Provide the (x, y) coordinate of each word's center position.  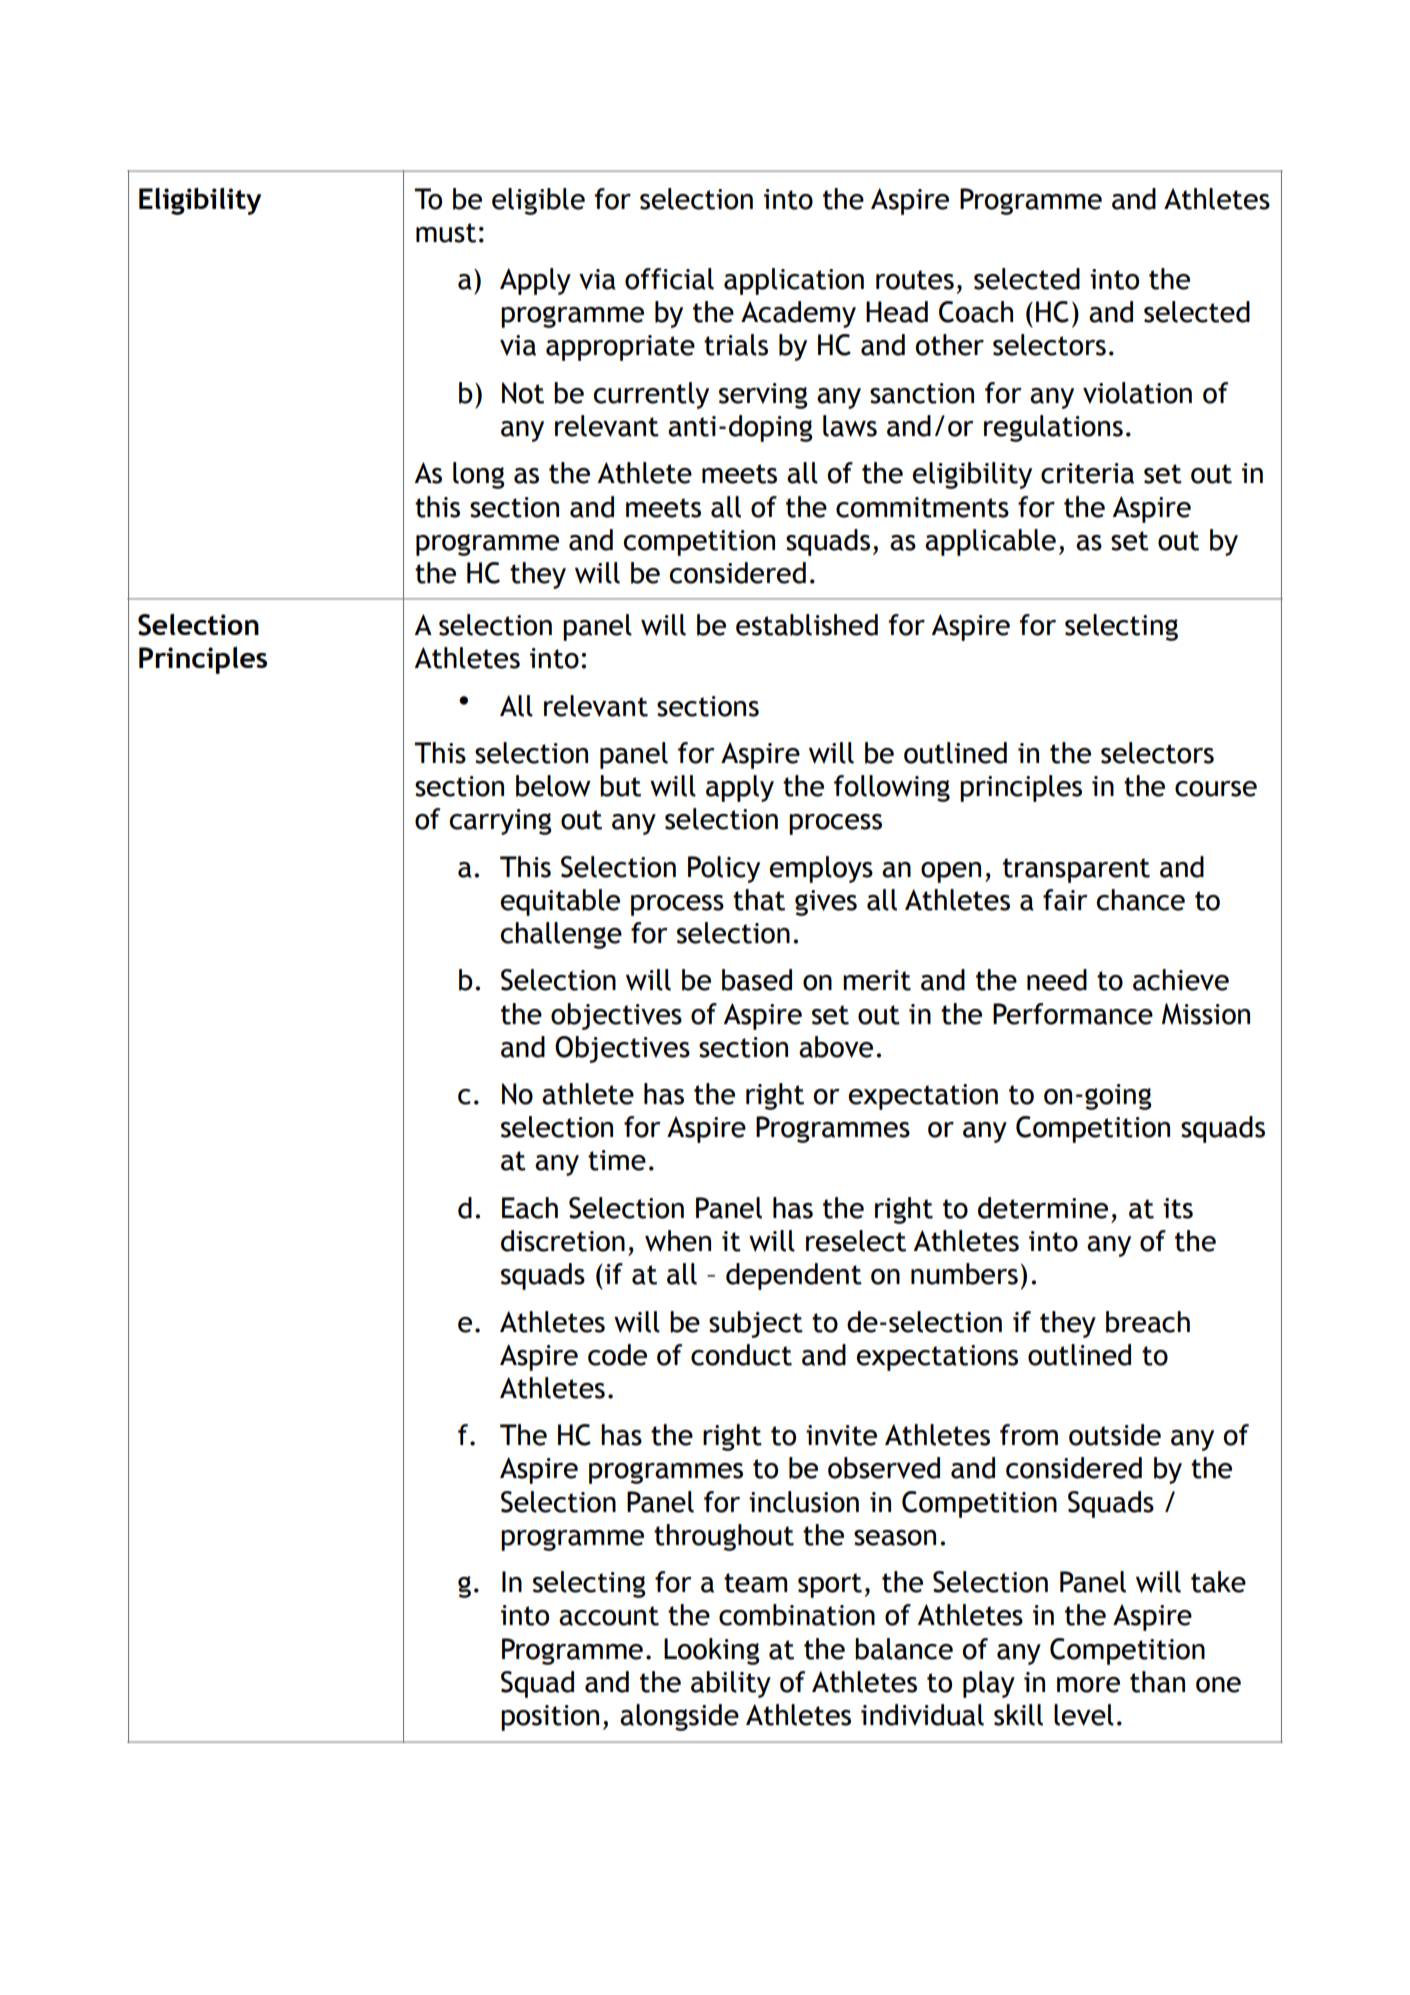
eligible (538, 201)
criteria (1087, 473)
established (807, 625)
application (794, 281)
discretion (563, 1241)
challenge (561, 935)
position (550, 1718)
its (1178, 1208)
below (553, 786)
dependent (794, 1276)
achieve (1181, 980)
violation (1137, 393)
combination (797, 1615)
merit (877, 980)
